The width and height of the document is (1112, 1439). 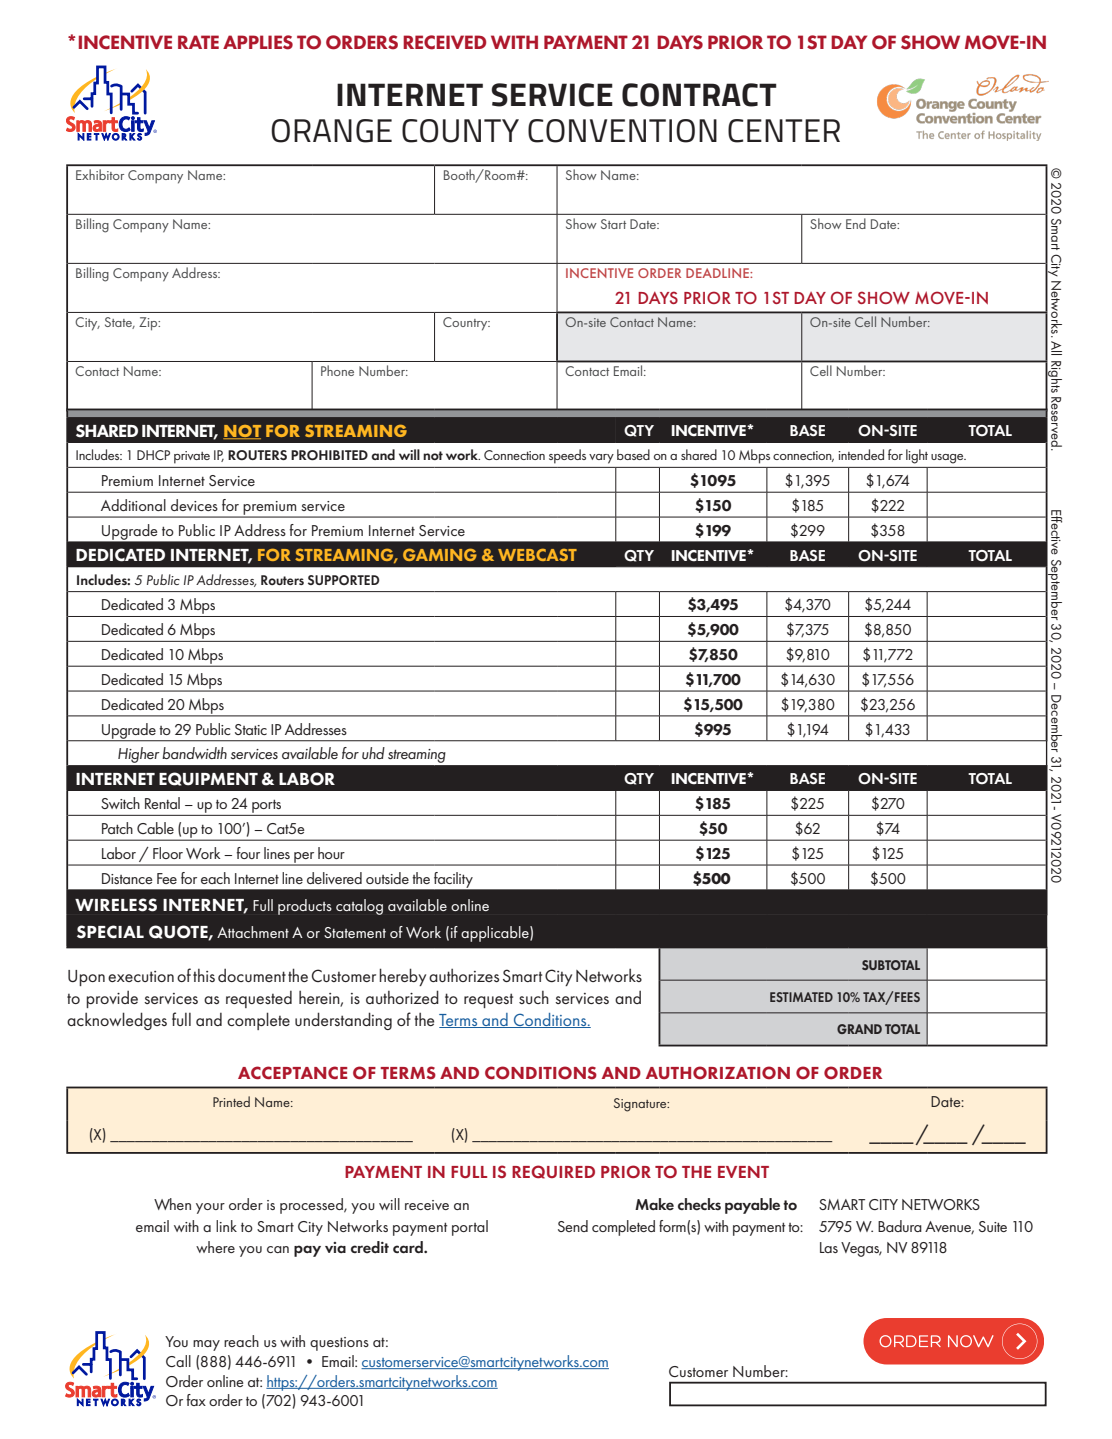 I want to click on intended, so click(x=861, y=454).
